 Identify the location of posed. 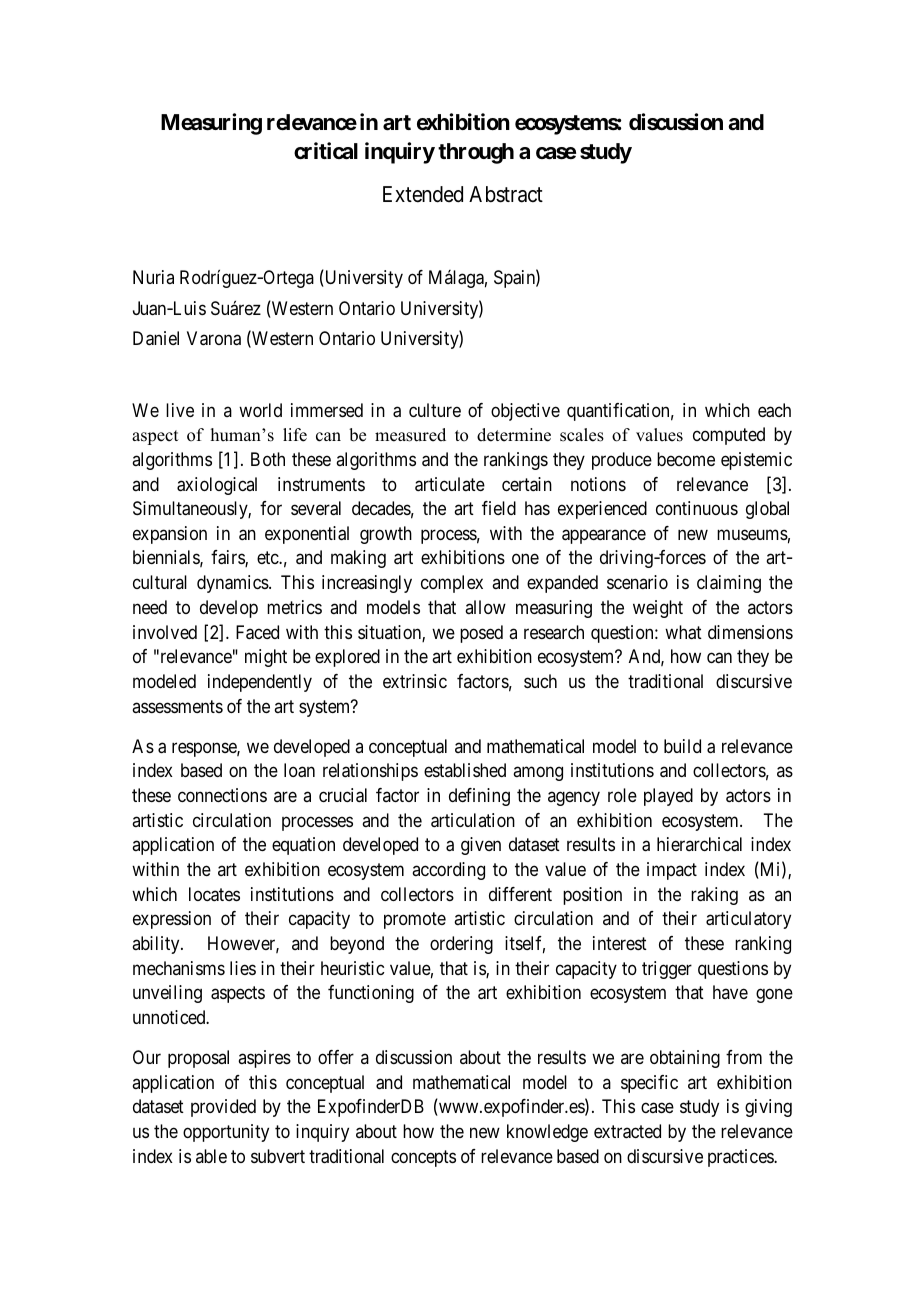
(481, 634).
